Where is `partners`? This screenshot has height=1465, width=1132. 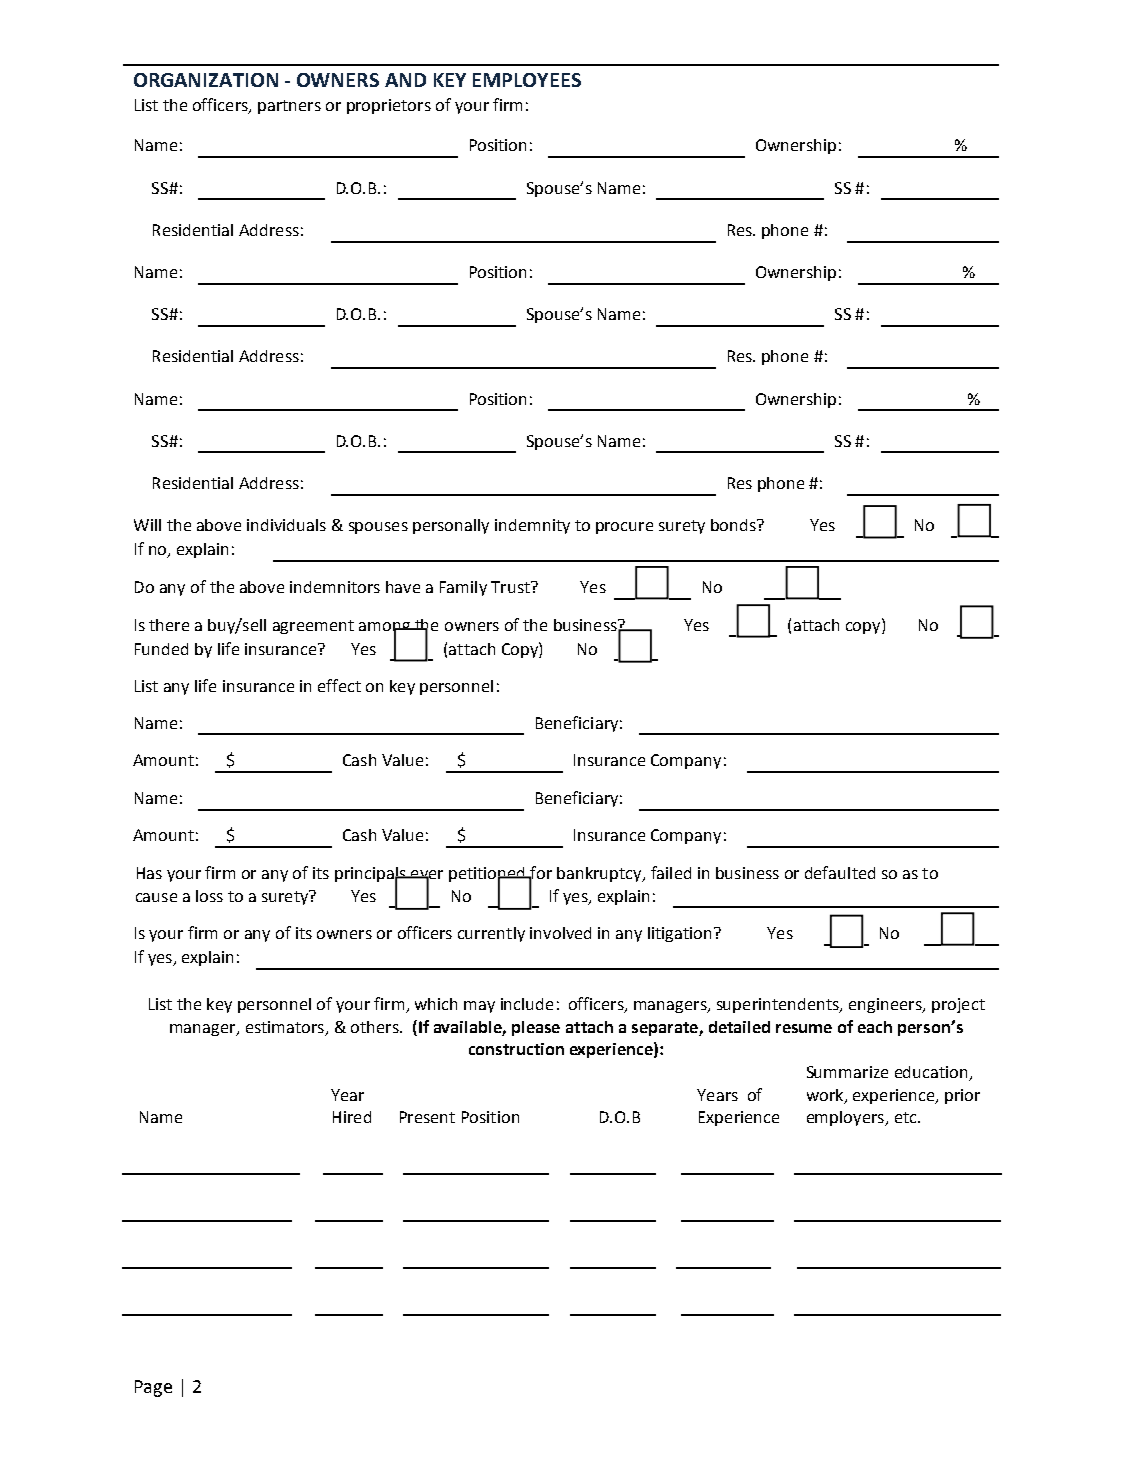 partners is located at coordinates (289, 107).
